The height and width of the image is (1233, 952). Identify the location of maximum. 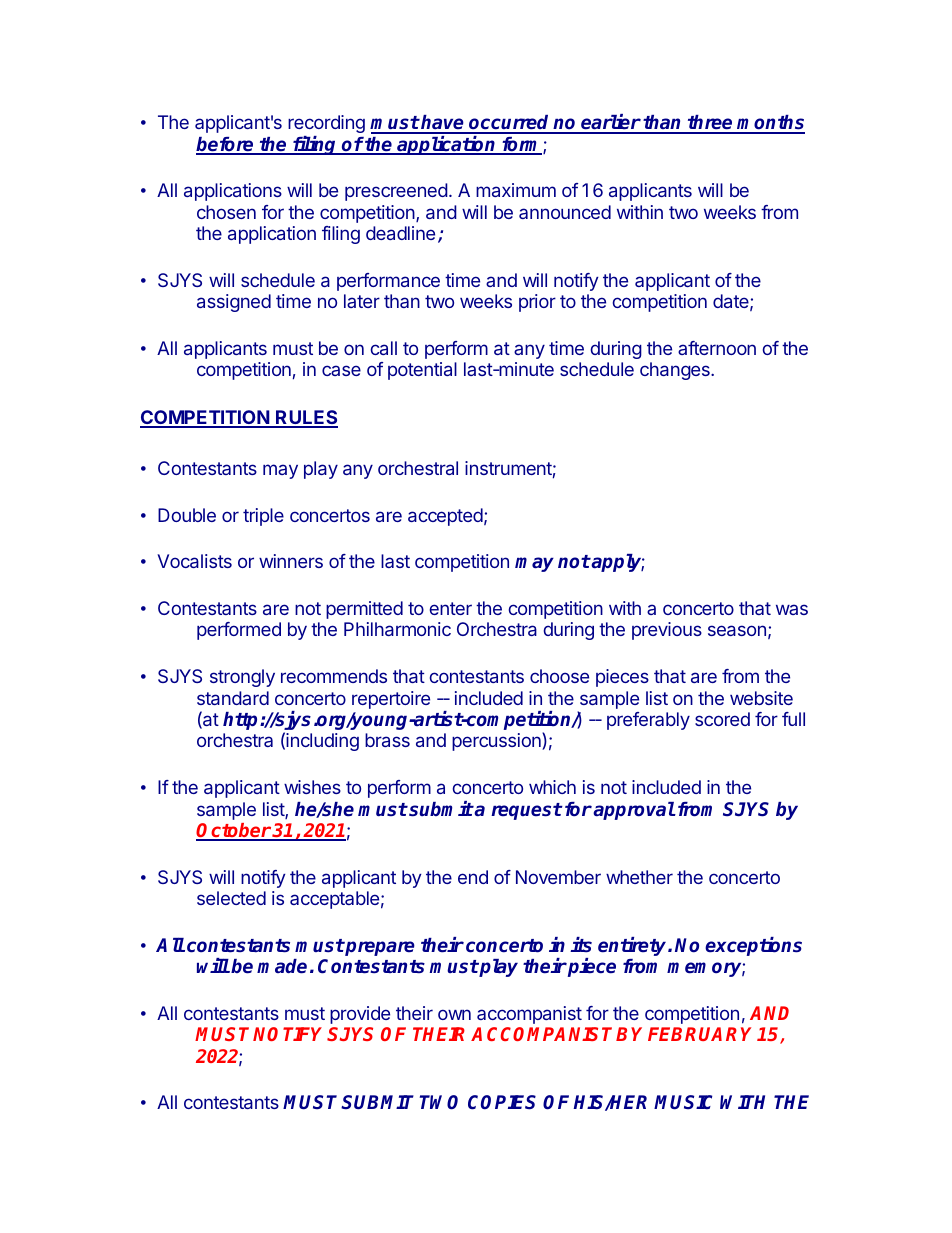
(516, 190).
